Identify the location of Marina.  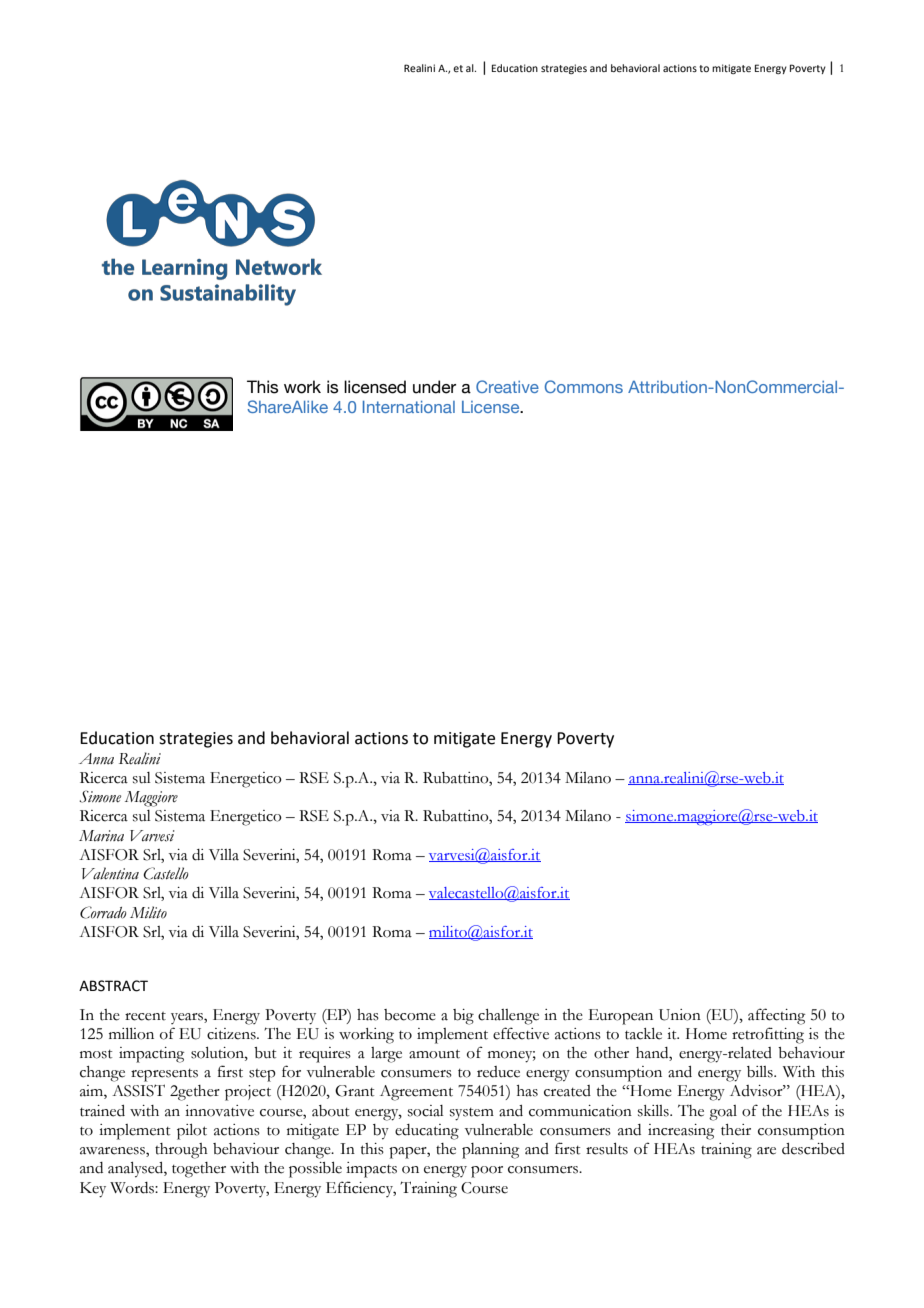
(101, 836).
